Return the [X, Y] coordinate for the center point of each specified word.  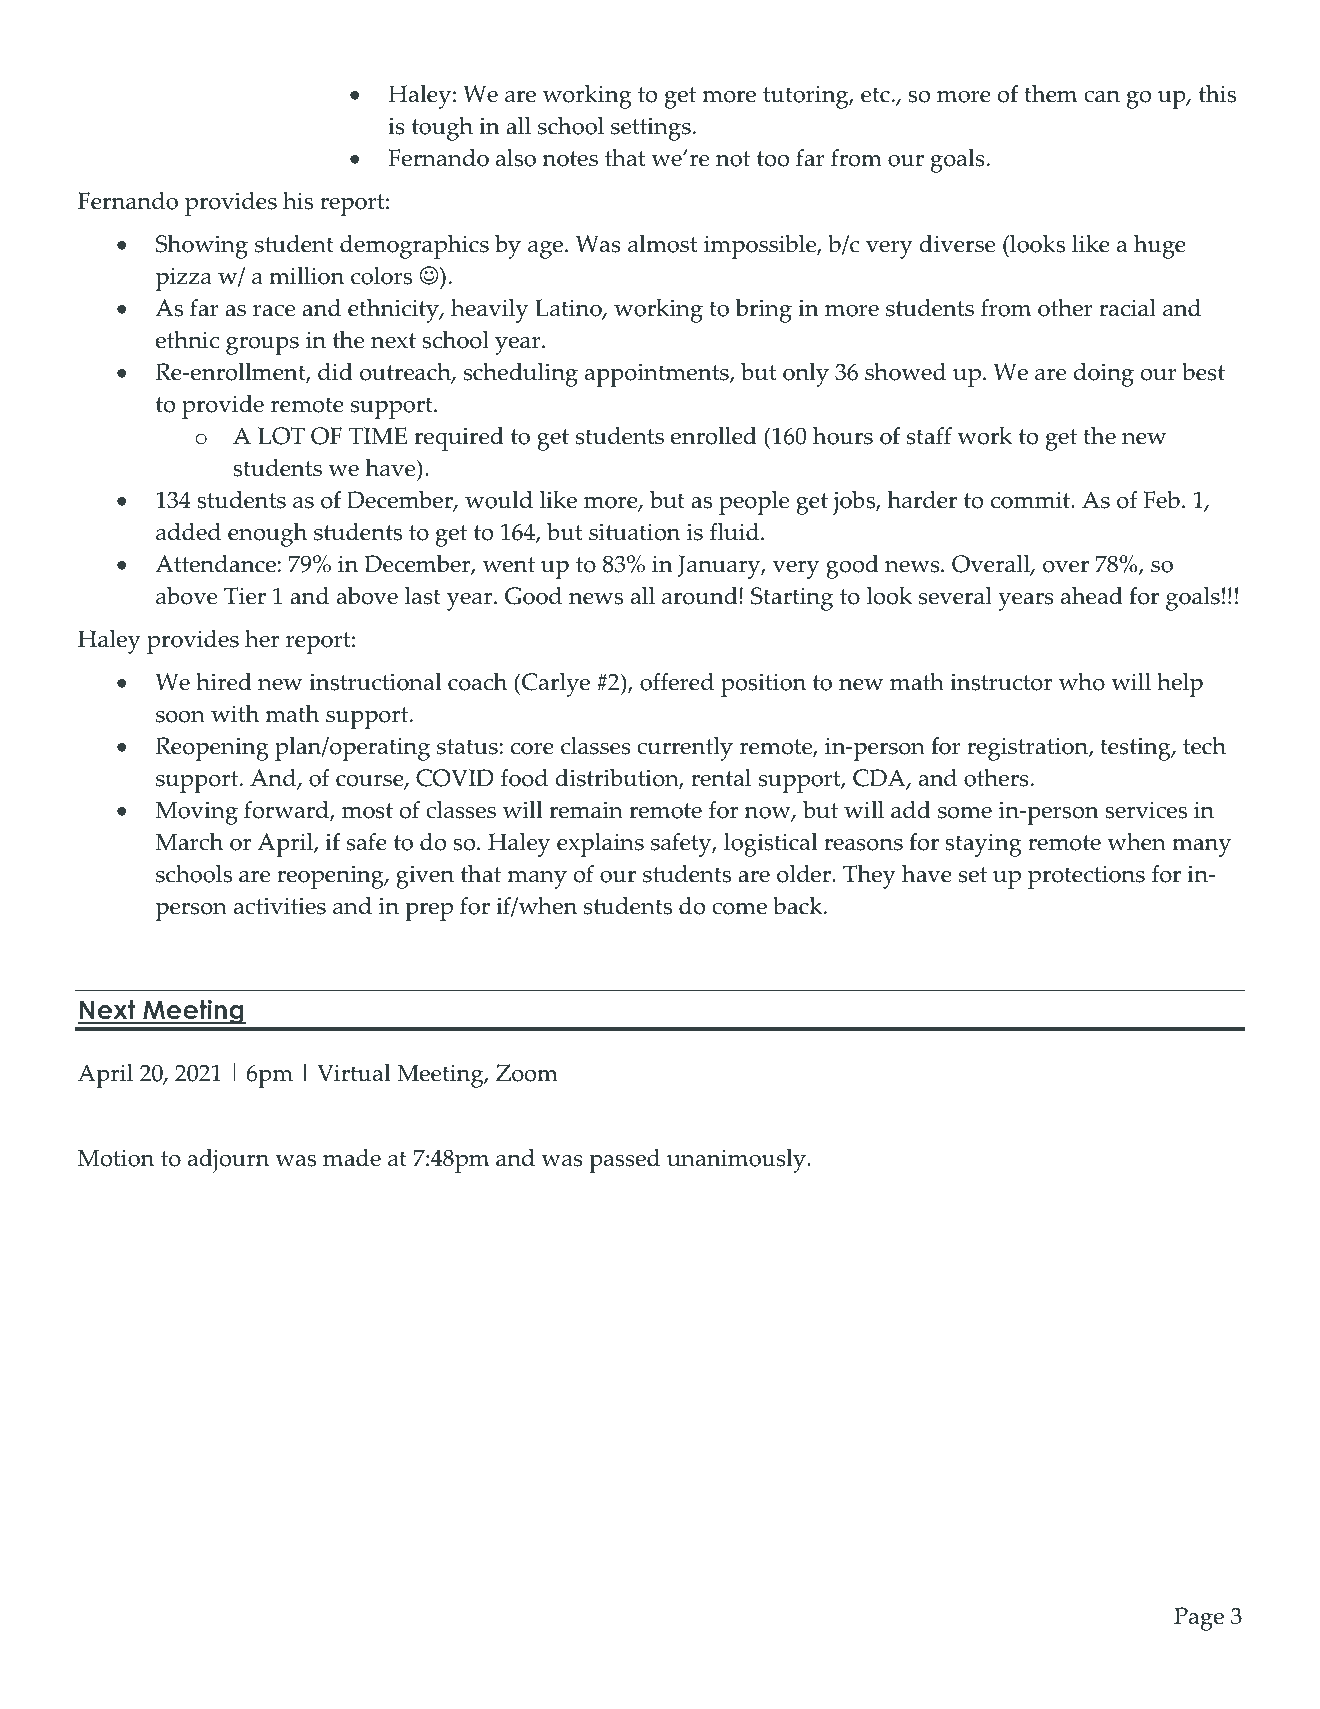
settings [651, 129]
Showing [202, 247]
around [701, 596]
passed [624, 1161]
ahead [1092, 596]
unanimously [737, 1161]
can [1102, 97]
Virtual [354, 1073]
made [352, 1158]
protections [1086, 877]
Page [1199, 1619]
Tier [245, 596]
